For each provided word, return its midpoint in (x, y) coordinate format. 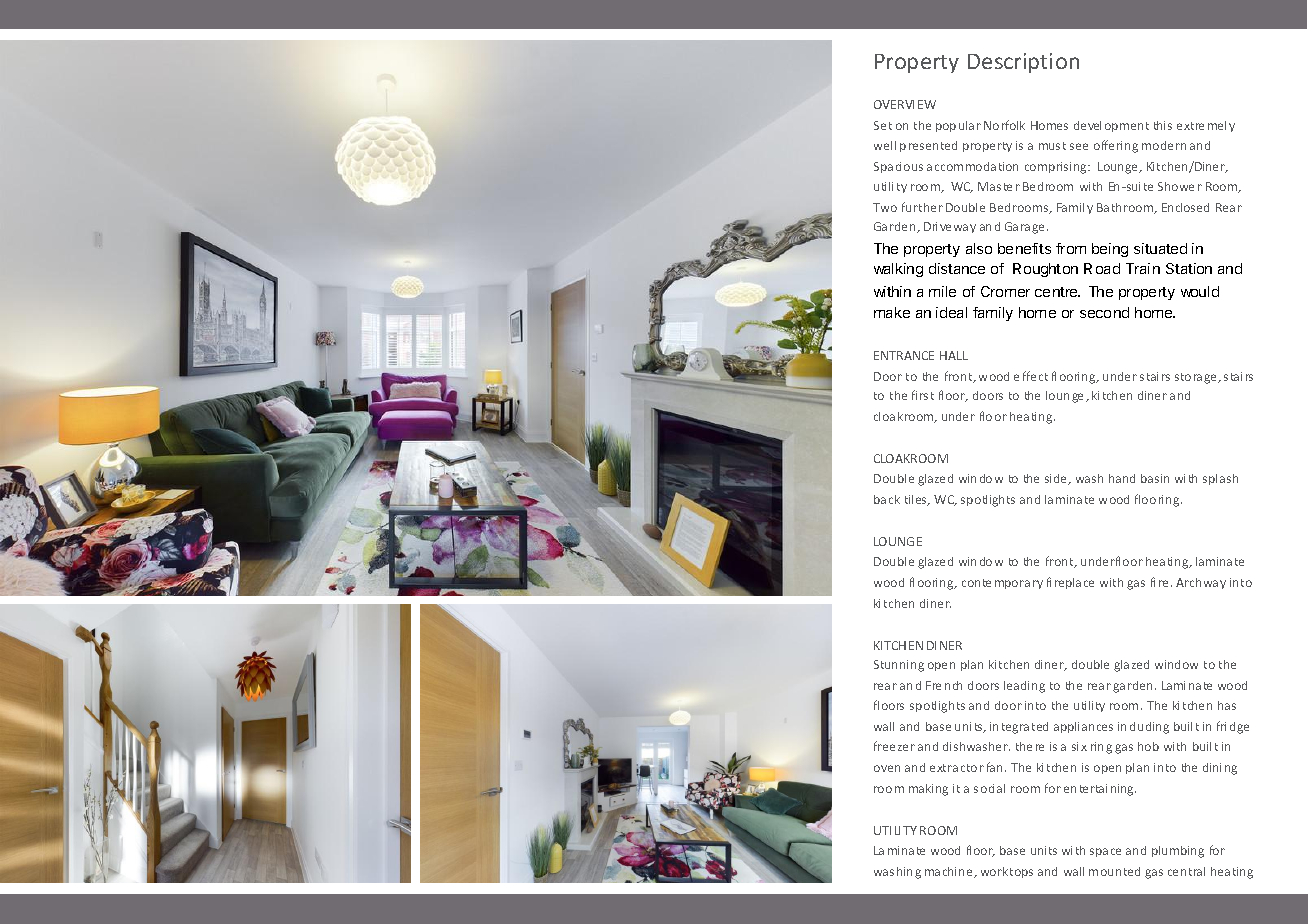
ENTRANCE (904, 355)
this (1163, 125)
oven (887, 768)
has (1227, 705)
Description (1023, 63)
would (1200, 291)
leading (1024, 687)
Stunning (899, 666)
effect (1031, 376)
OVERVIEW (905, 104)
